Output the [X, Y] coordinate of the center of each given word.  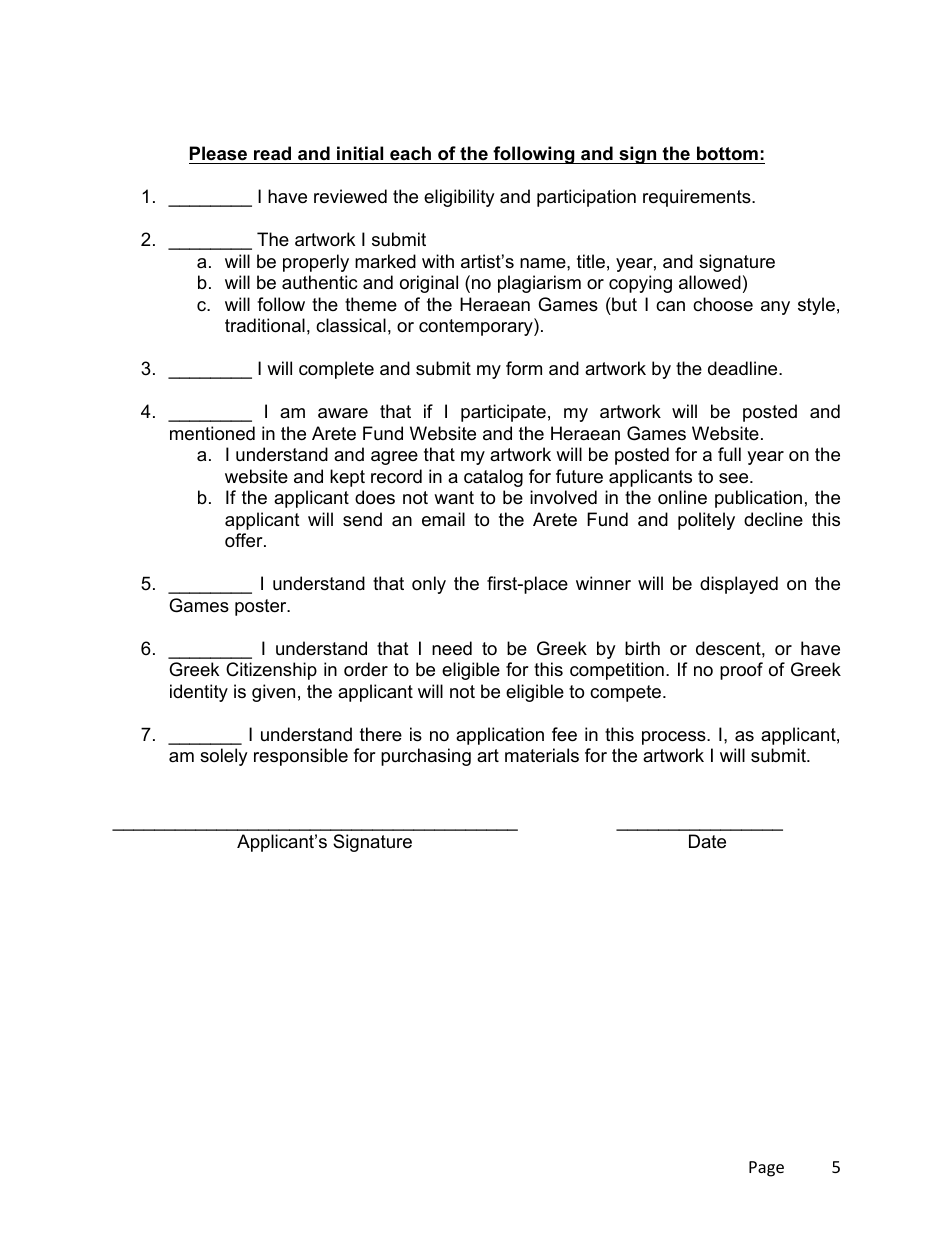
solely [224, 757]
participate [503, 413]
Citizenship [271, 671]
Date [707, 841]
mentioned [212, 433]
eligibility [459, 198]
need [452, 648]
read [272, 153]
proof [741, 671]
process [675, 738]
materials [542, 755]
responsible [301, 757]
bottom [727, 153]
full [729, 454]
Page [766, 1169]
